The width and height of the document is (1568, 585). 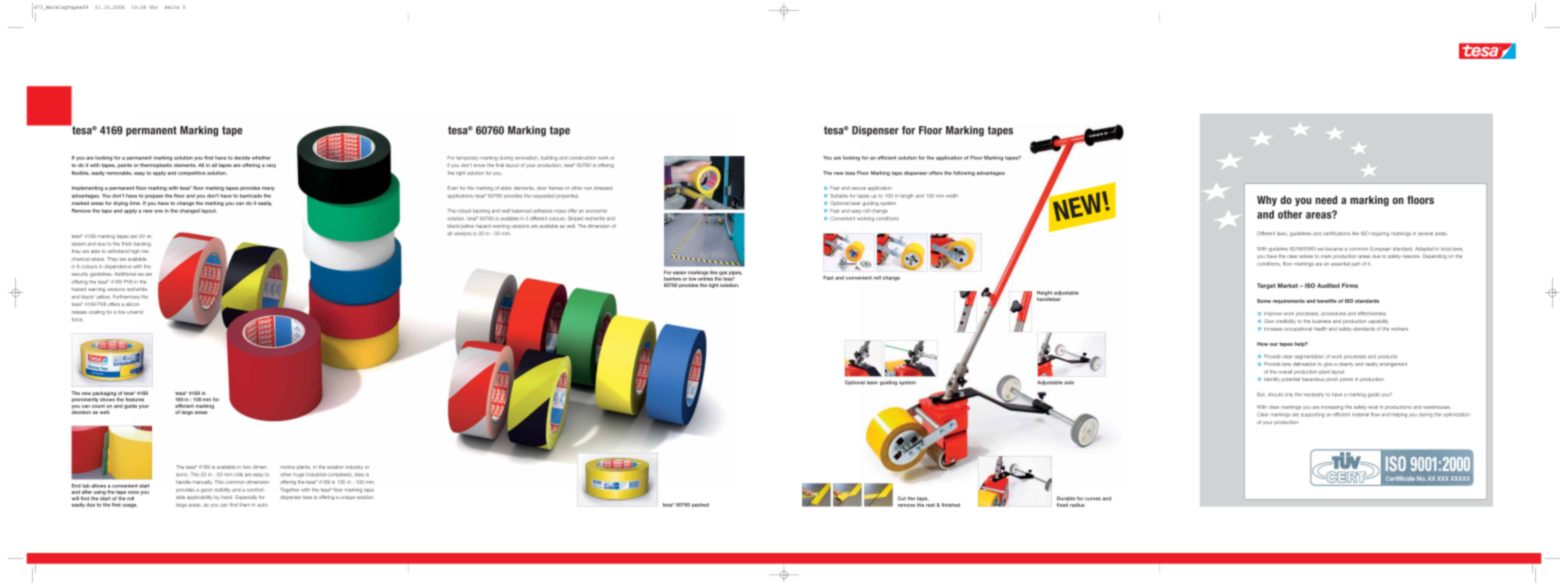 I want to click on advise, so click(x=1306, y=256).
